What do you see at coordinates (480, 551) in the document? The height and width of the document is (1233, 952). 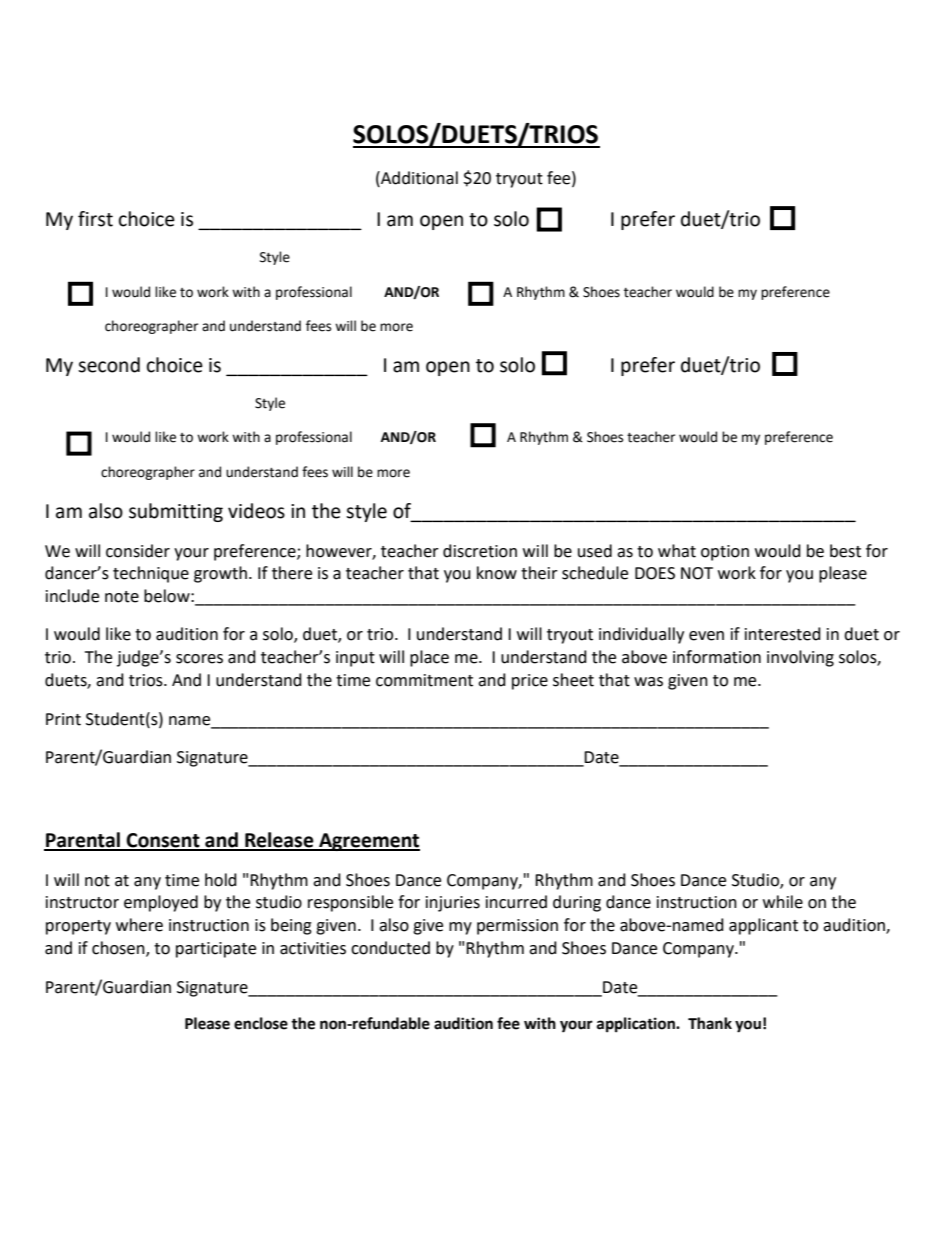 I see `discretion` at bounding box center [480, 551].
